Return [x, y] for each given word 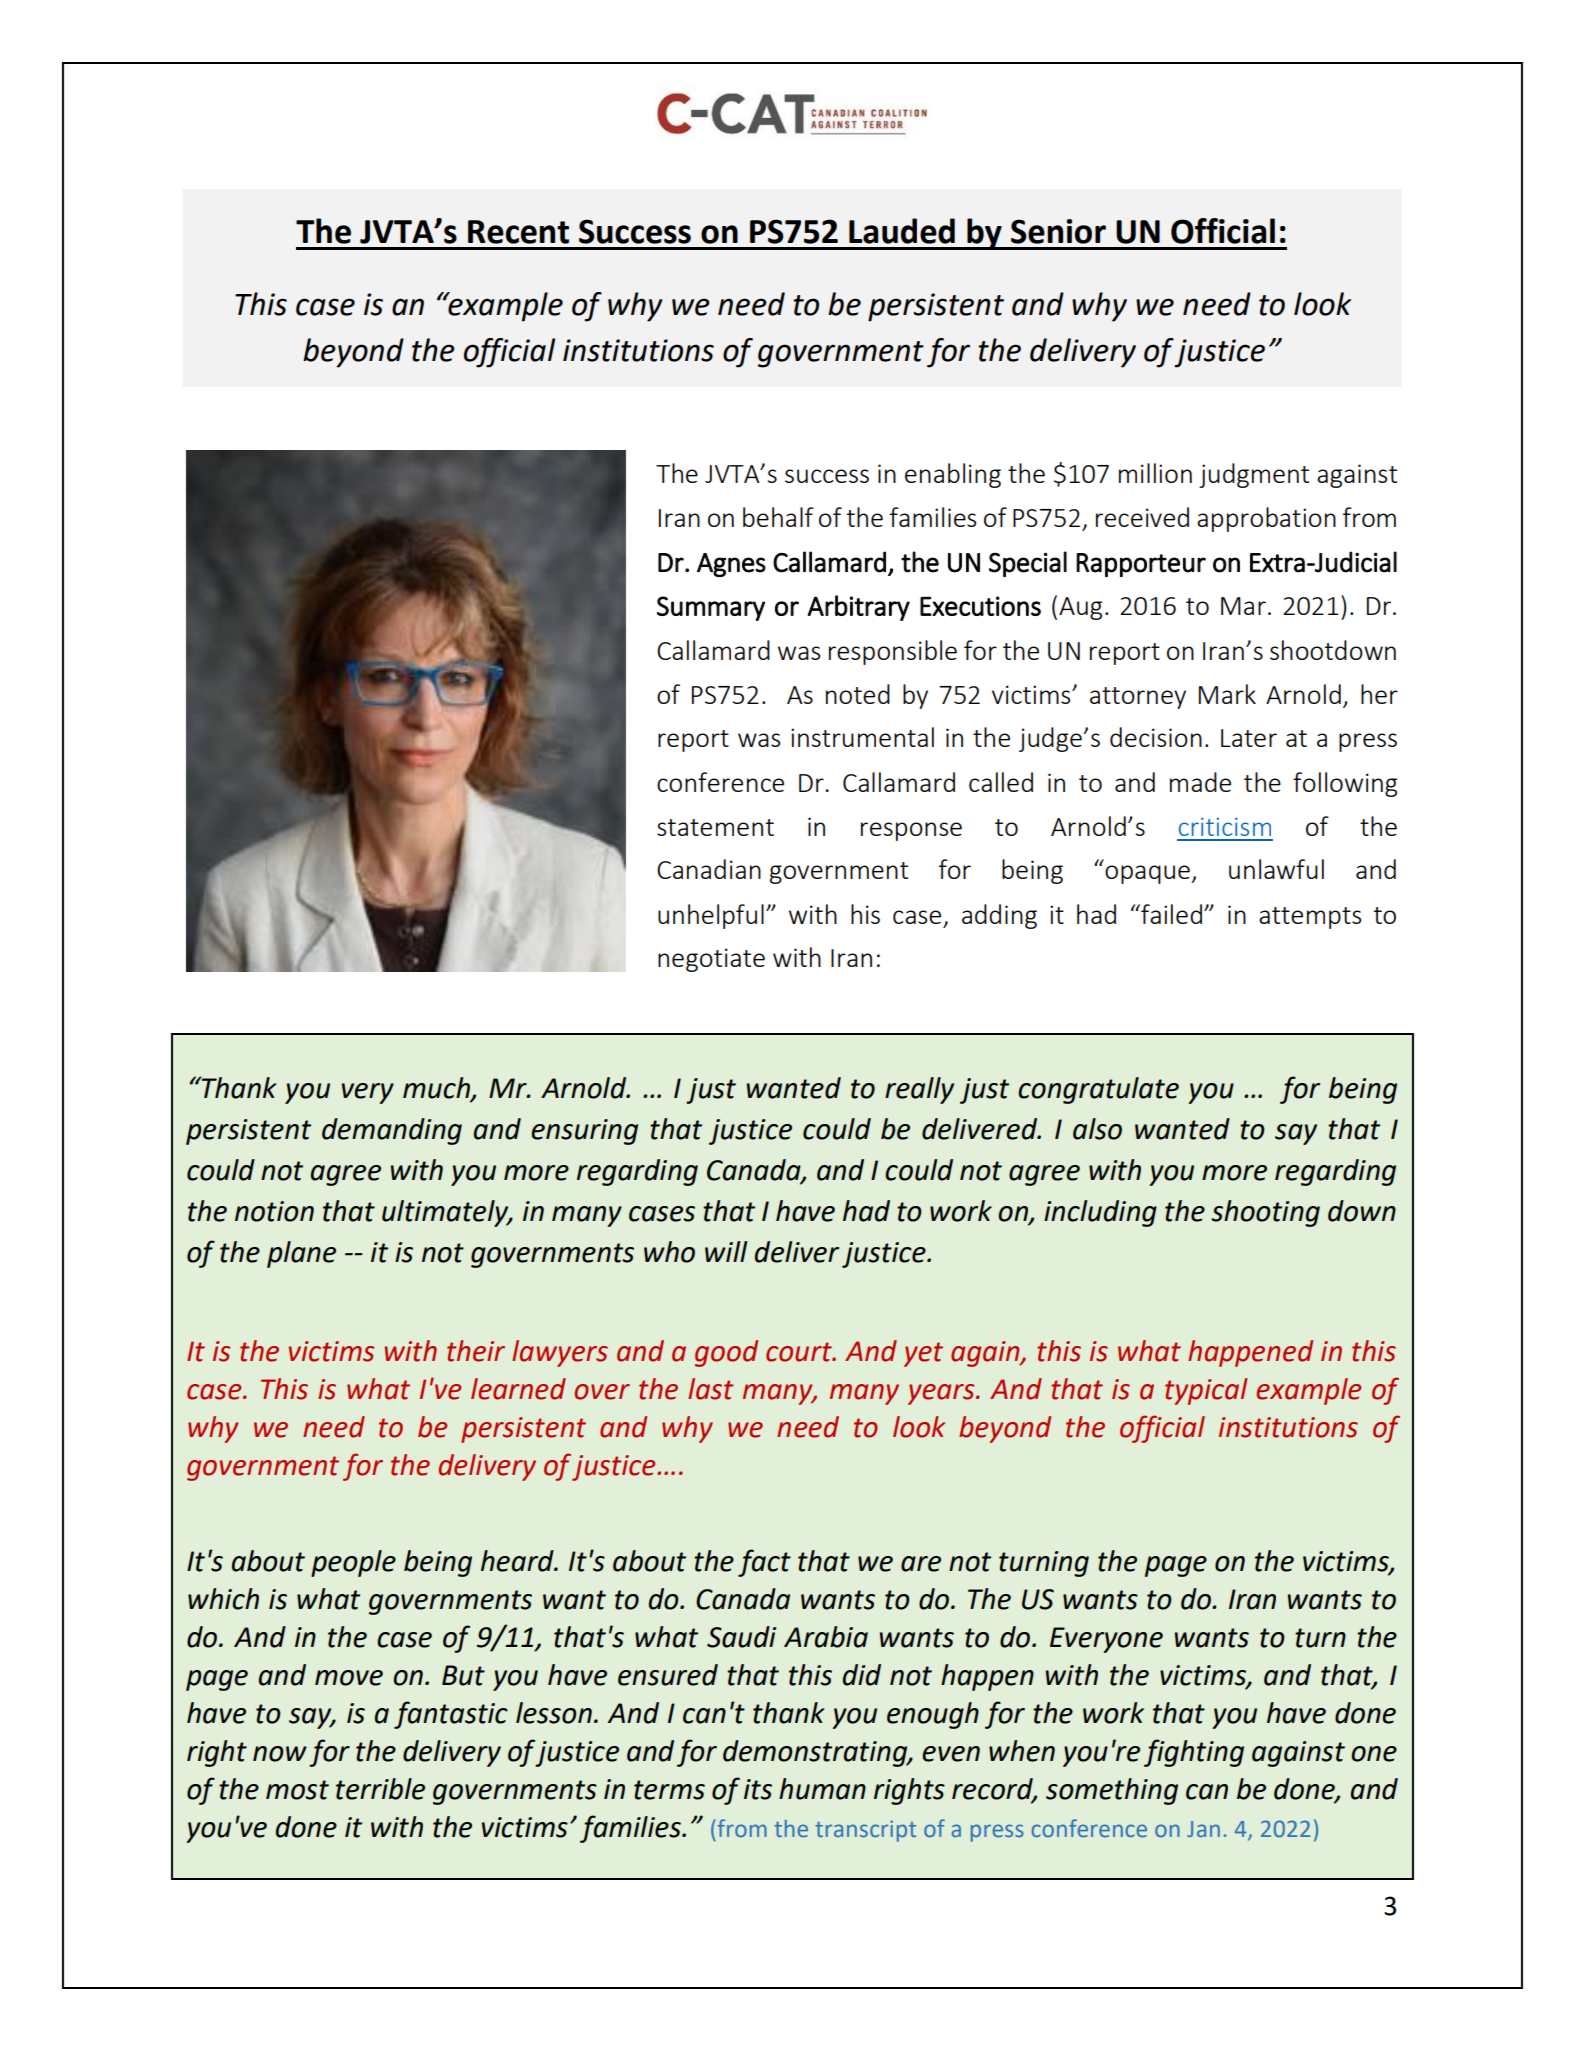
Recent [518, 232]
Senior [1058, 231]
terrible [380, 1789]
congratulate [1098, 1090]
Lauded [902, 231]
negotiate [711, 960]
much [438, 1089]
